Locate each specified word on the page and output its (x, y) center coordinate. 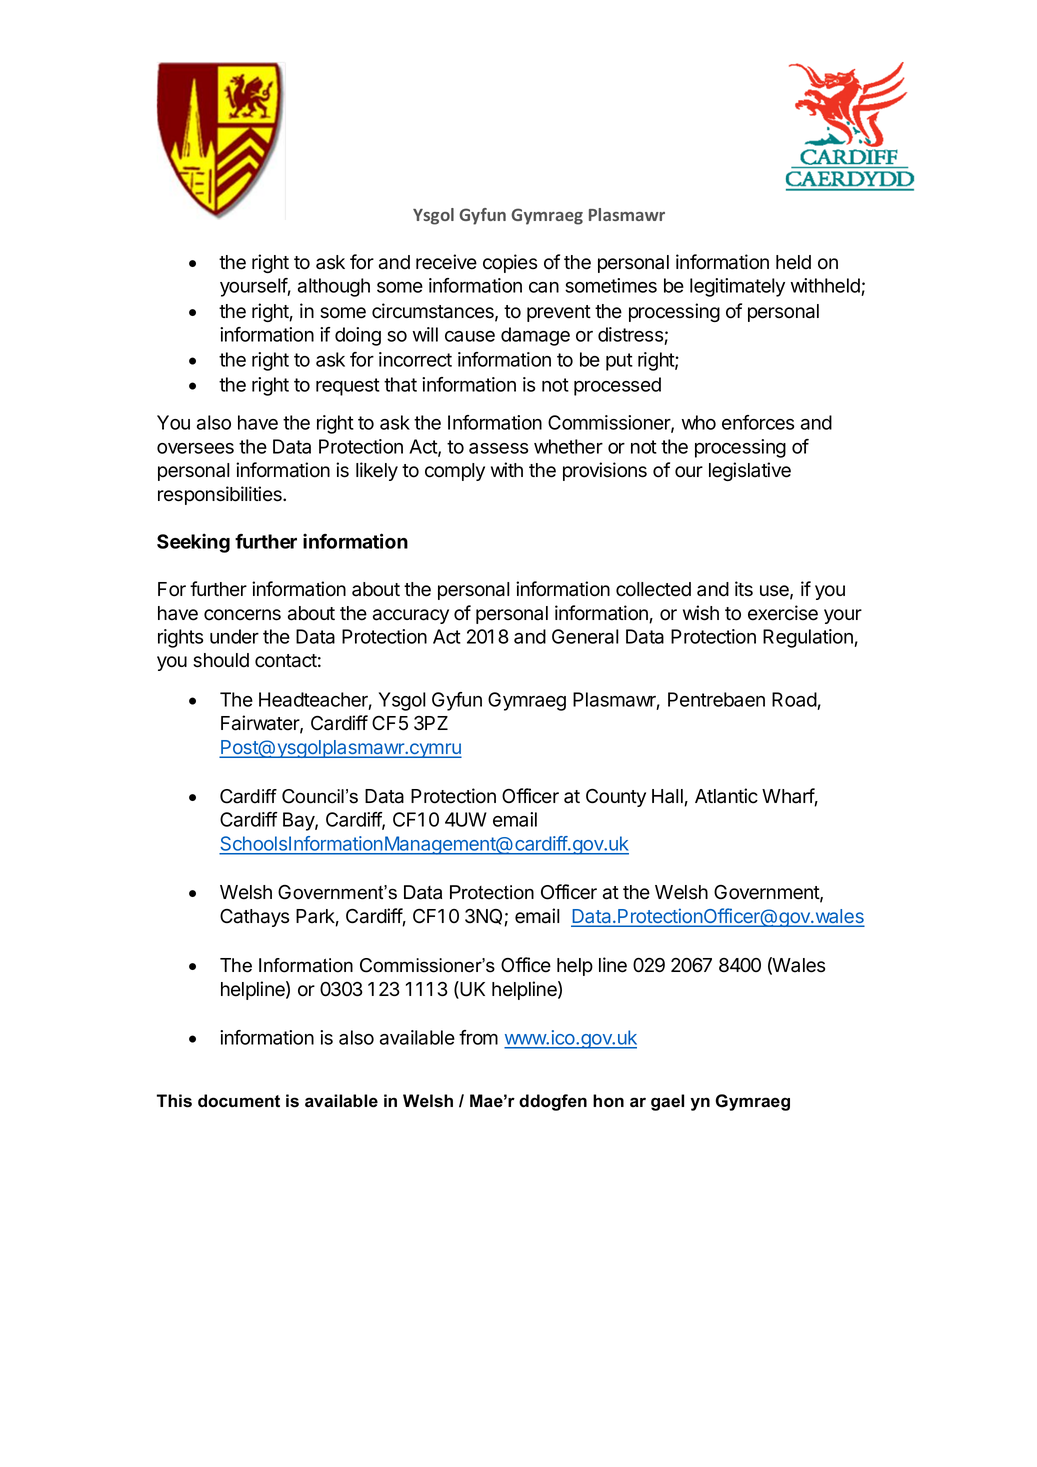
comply (455, 472)
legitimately (737, 287)
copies (510, 263)
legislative (750, 471)
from (478, 1037)
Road (794, 699)
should (221, 660)
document (239, 1101)
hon (608, 1101)
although (334, 287)
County (616, 798)
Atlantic (726, 796)
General (585, 636)
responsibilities (221, 495)
